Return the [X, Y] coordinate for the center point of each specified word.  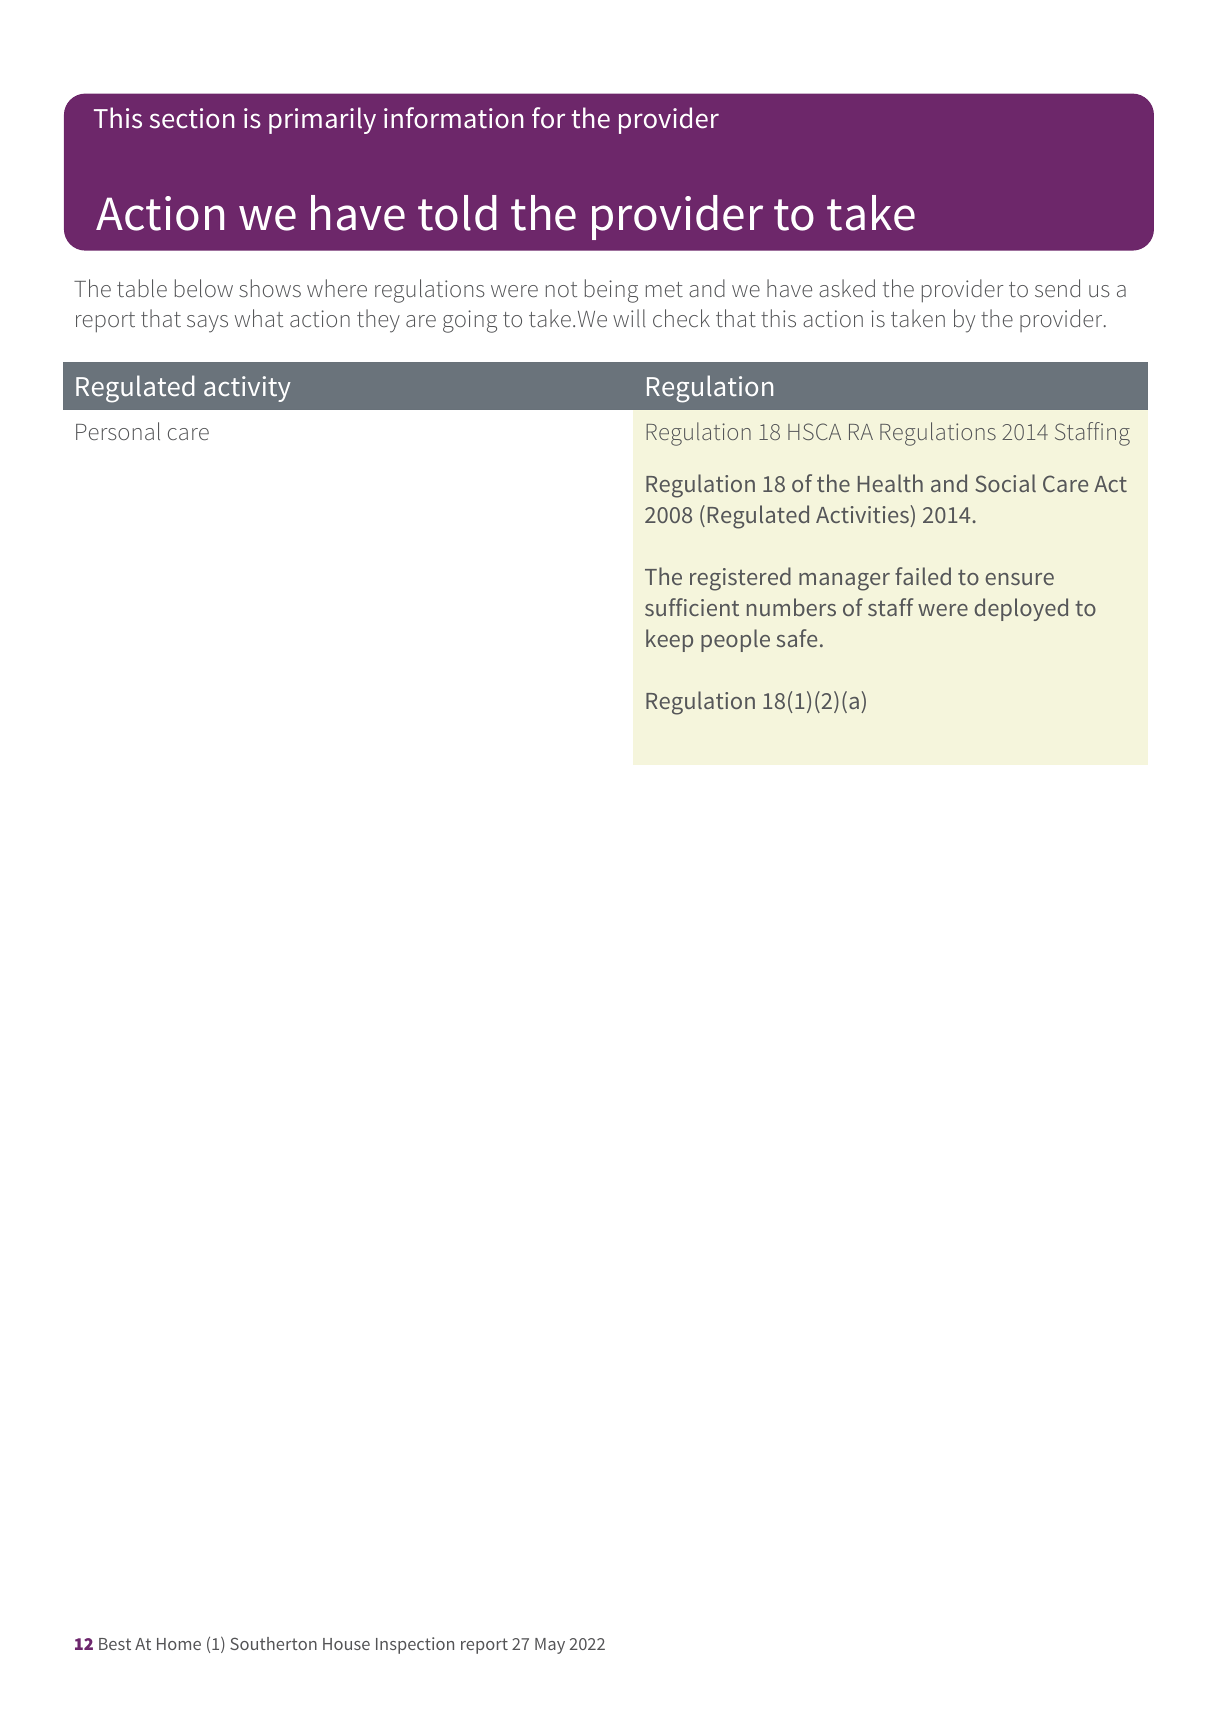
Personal [118, 431]
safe [797, 638]
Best [115, 1644]
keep [669, 640]
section [192, 118]
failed [923, 576]
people [735, 640]
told [457, 213]
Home [179, 1644]
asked [847, 288]
